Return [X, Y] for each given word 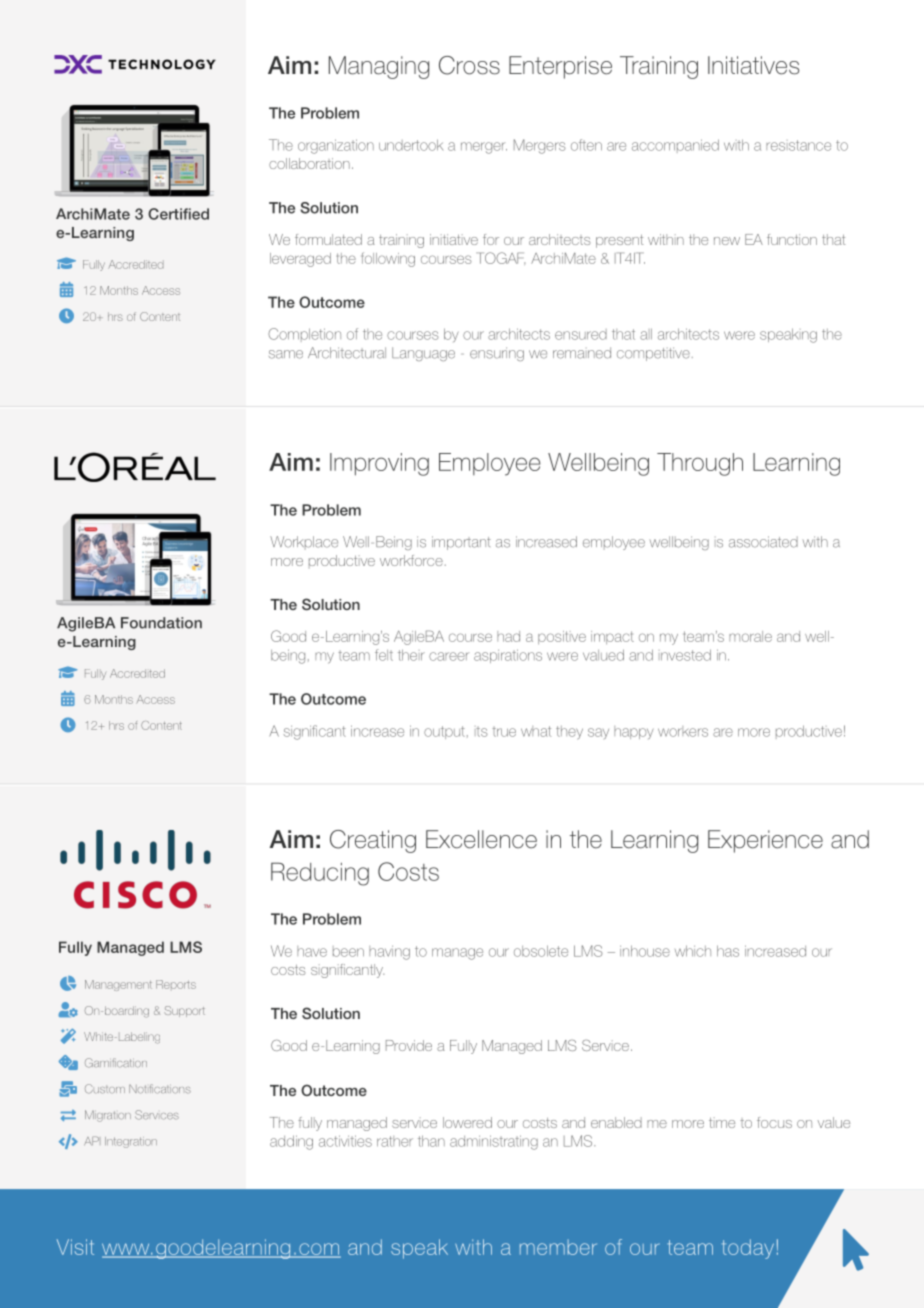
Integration [131, 1142]
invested [685, 655]
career [449, 656]
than [431, 1141]
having [389, 953]
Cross [469, 65]
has [728, 951]
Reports [176, 984]
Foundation [161, 623]
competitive [653, 354]
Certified [178, 214]
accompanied [675, 146]
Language [423, 354]
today [748, 1249]
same [286, 354]
